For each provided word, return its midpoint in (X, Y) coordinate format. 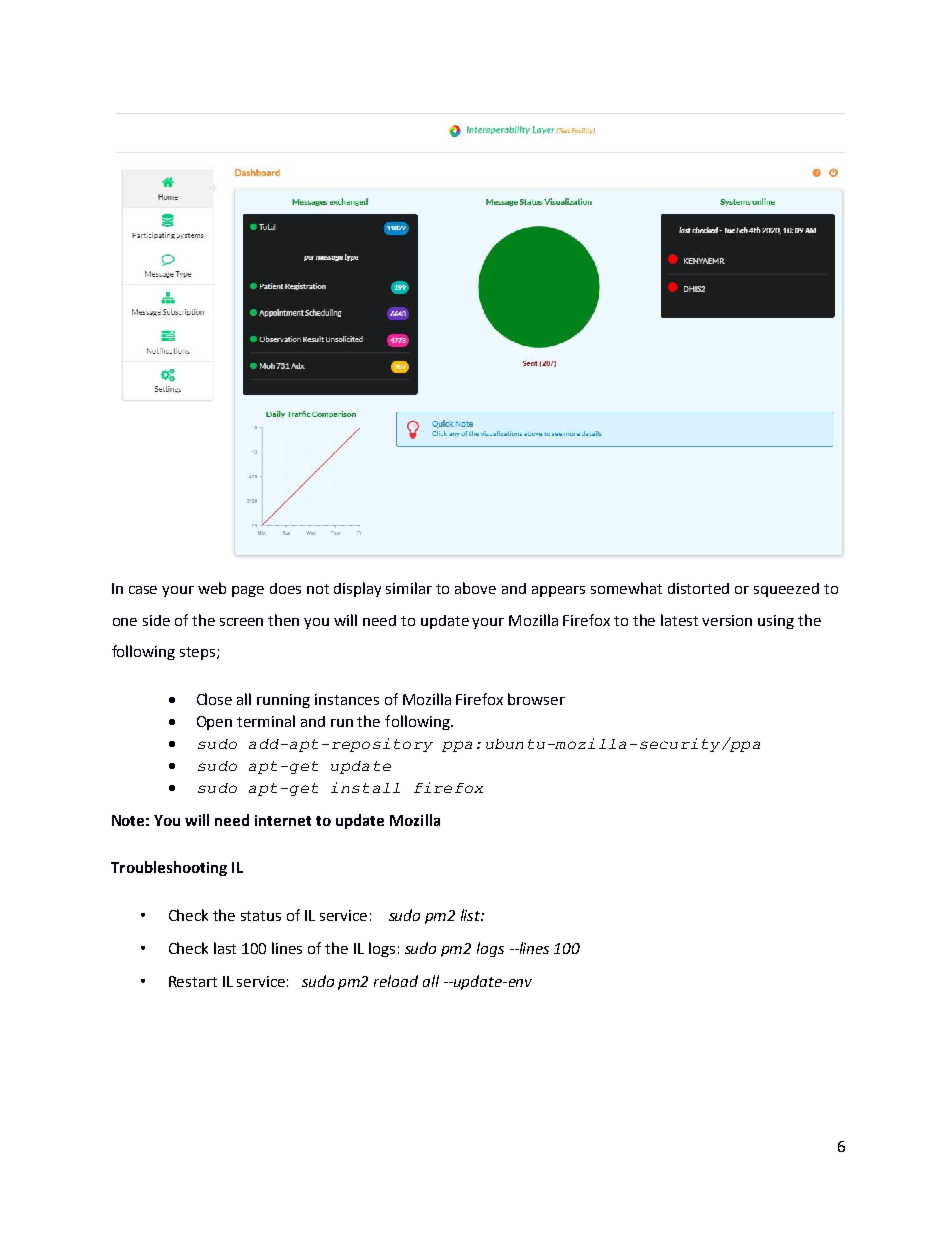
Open (214, 723)
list (472, 915)
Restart (193, 981)
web (212, 588)
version (727, 620)
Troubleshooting (169, 868)
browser (536, 699)
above (475, 588)
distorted (698, 588)
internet (283, 820)
